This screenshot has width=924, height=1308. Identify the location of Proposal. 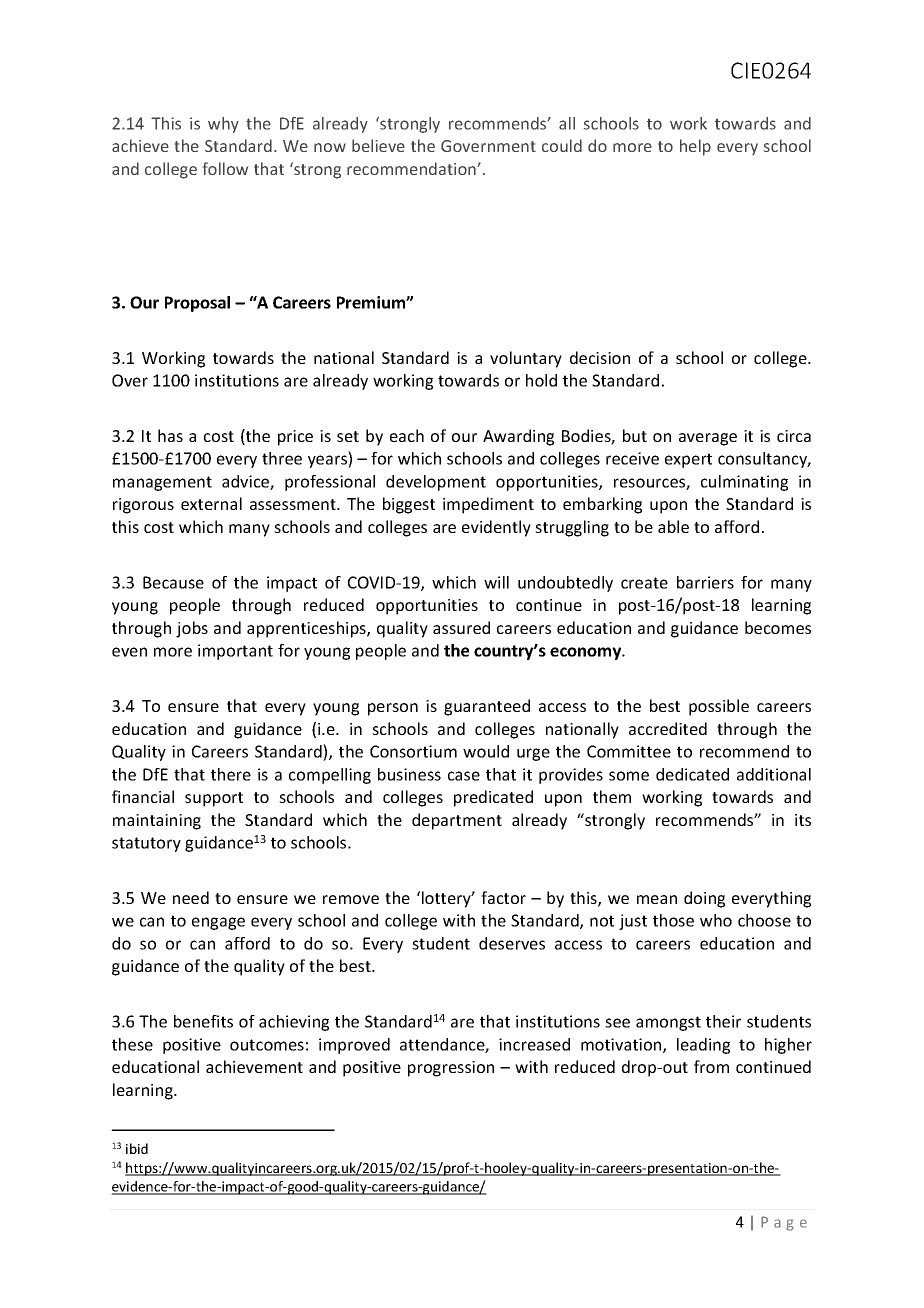
(197, 304).
